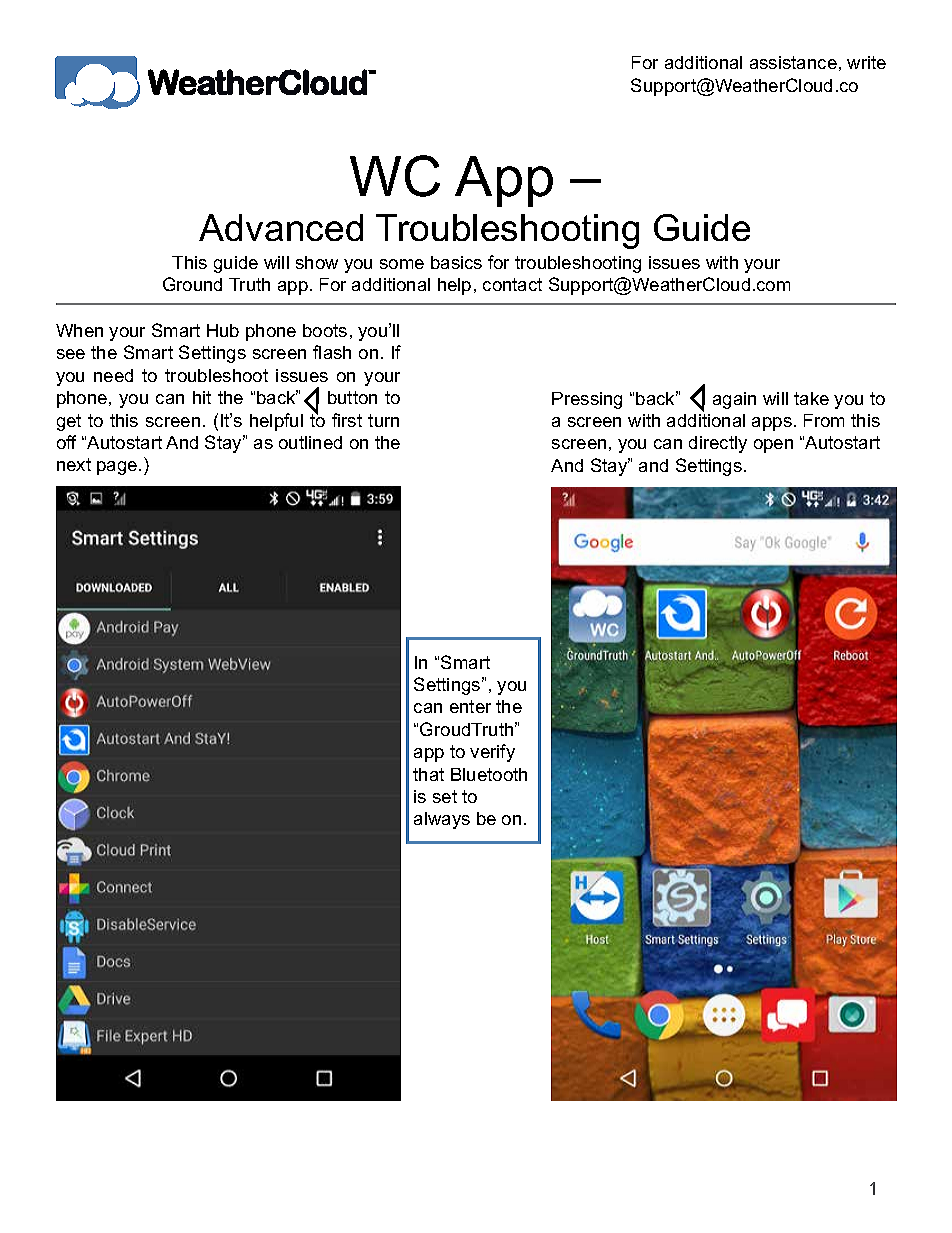 The image size is (952, 1233). I want to click on basics, so click(456, 262).
